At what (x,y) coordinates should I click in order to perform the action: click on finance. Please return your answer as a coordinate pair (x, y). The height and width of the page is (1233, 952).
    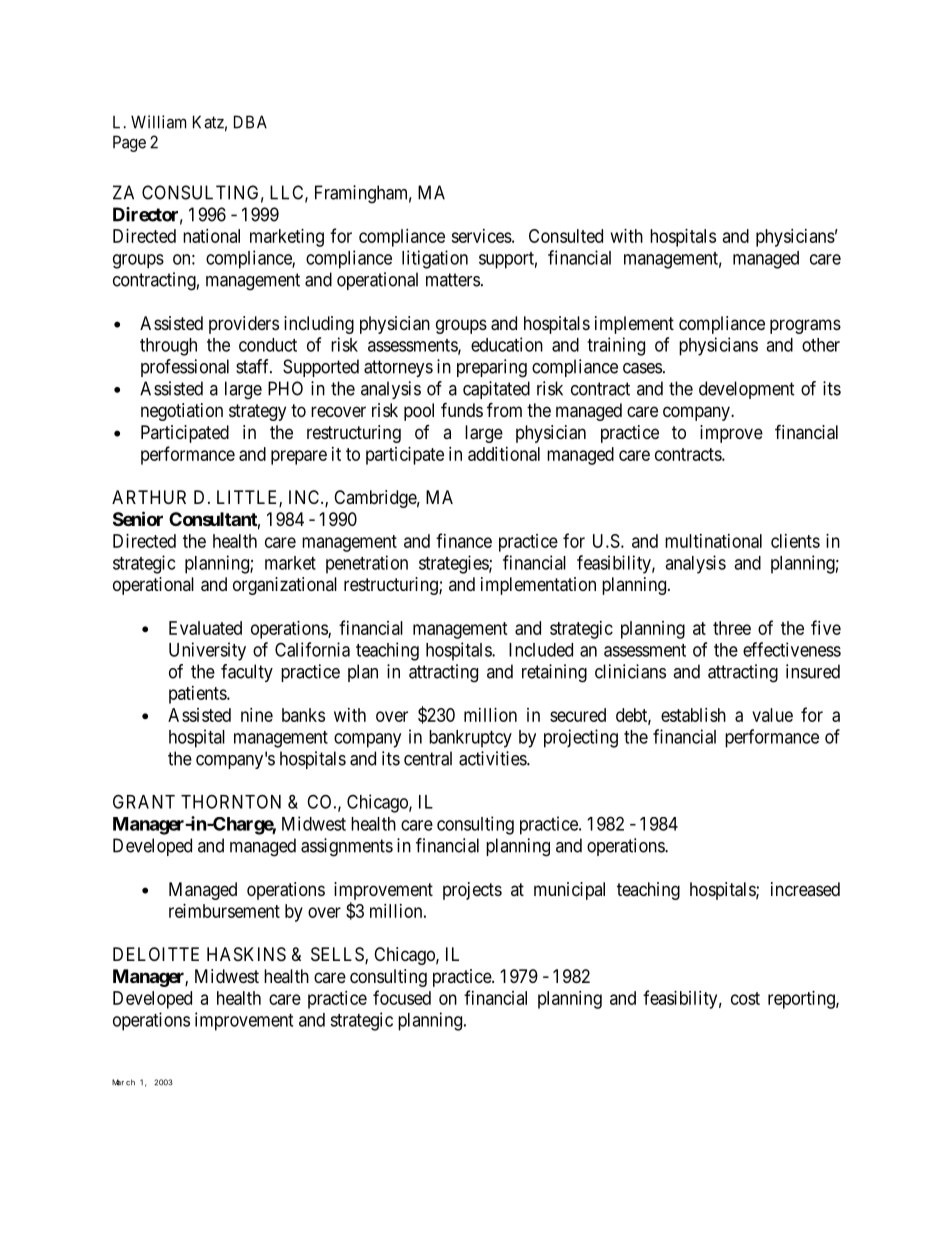
    Looking at the image, I should click on (464, 540).
